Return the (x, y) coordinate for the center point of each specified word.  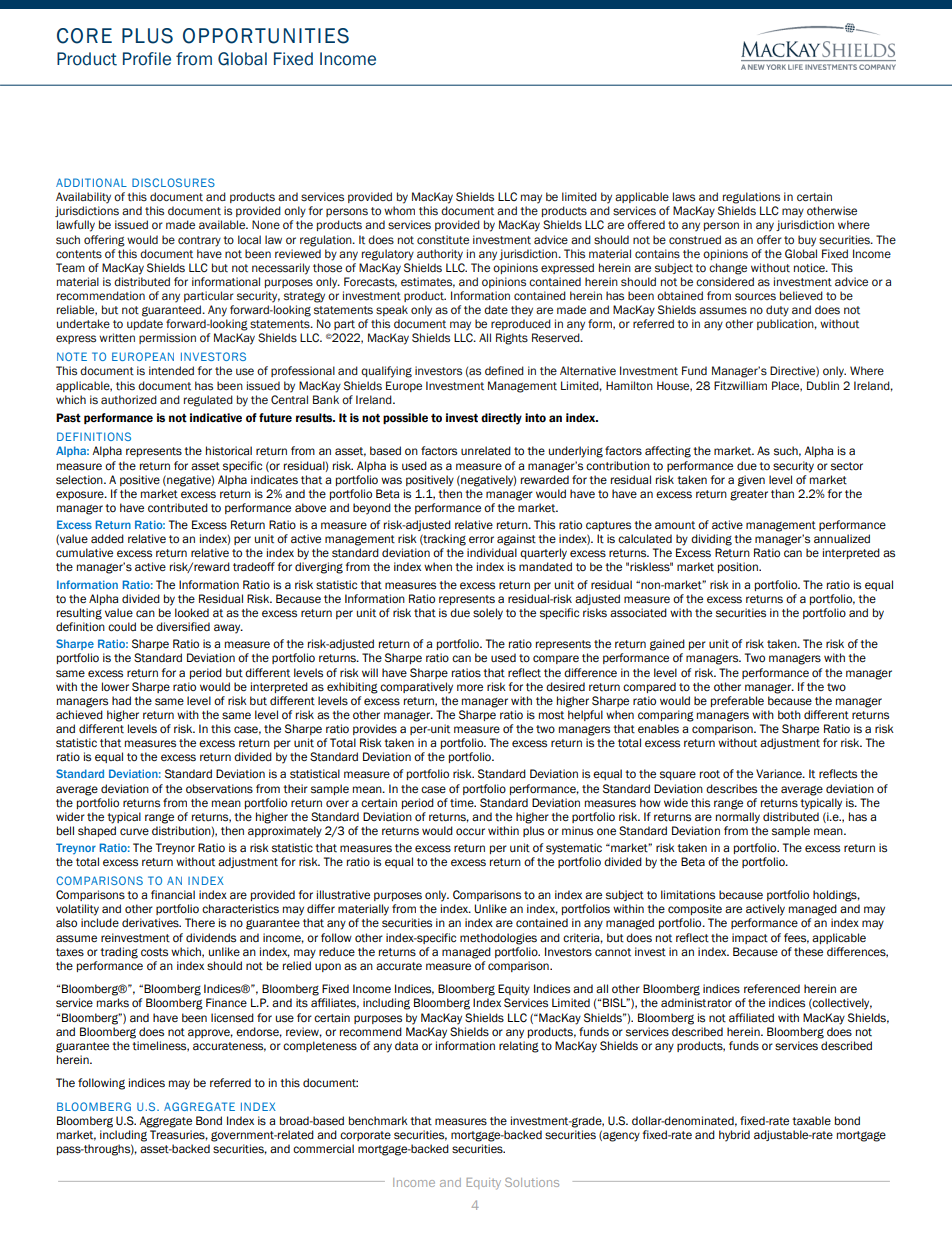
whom (399, 210)
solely (488, 614)
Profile (147, 59)
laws (684, 197)
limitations (688, 895)
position (739, 567)
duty (777, 311)
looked (192, 613)
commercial (323, 1149)
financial (173, 895)
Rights (512, 339)
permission (167, 338)
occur (470, 831)
